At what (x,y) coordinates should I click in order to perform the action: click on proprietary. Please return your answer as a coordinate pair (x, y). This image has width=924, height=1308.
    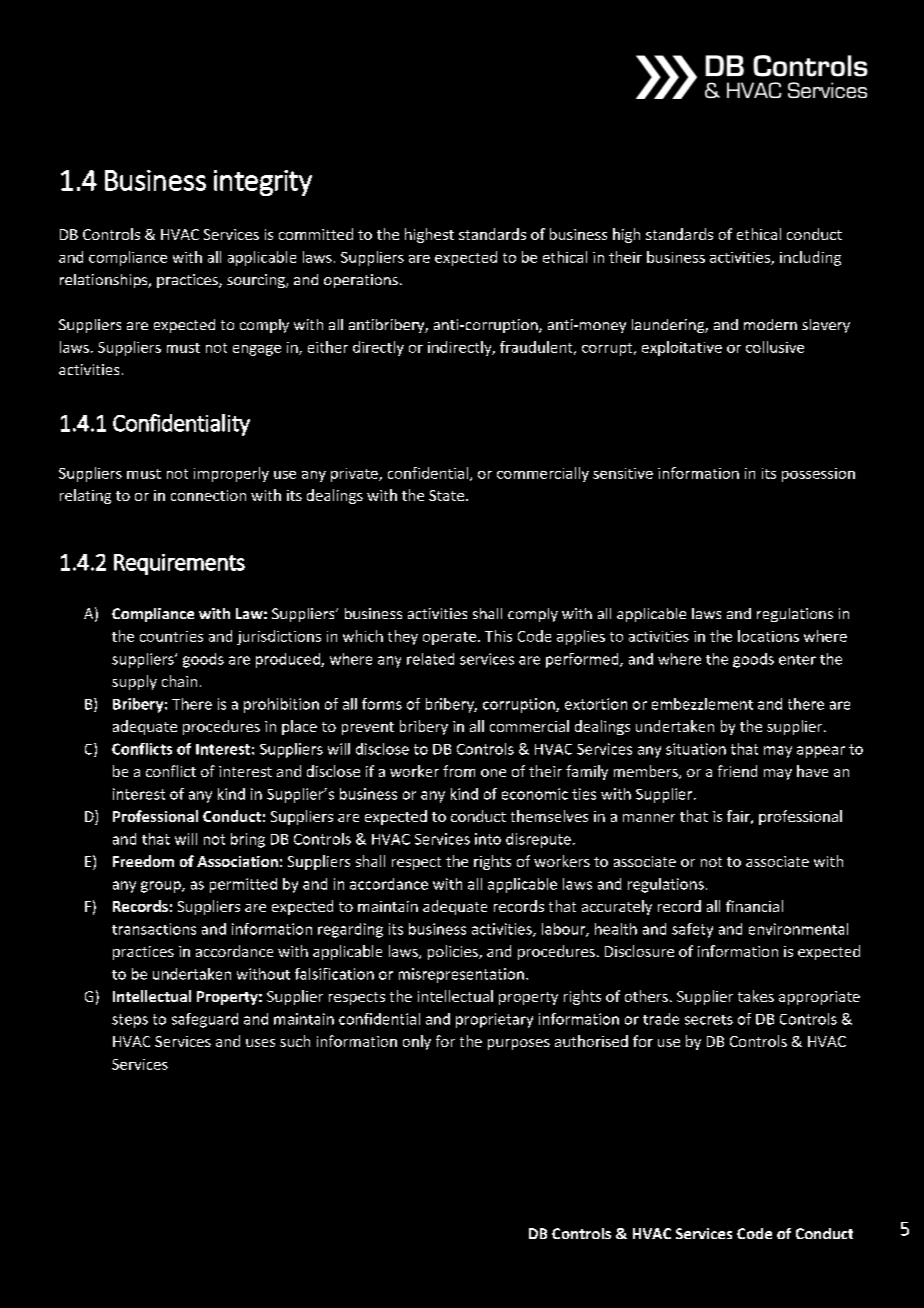
    Looking at the image, I should click on (494, 1020).
